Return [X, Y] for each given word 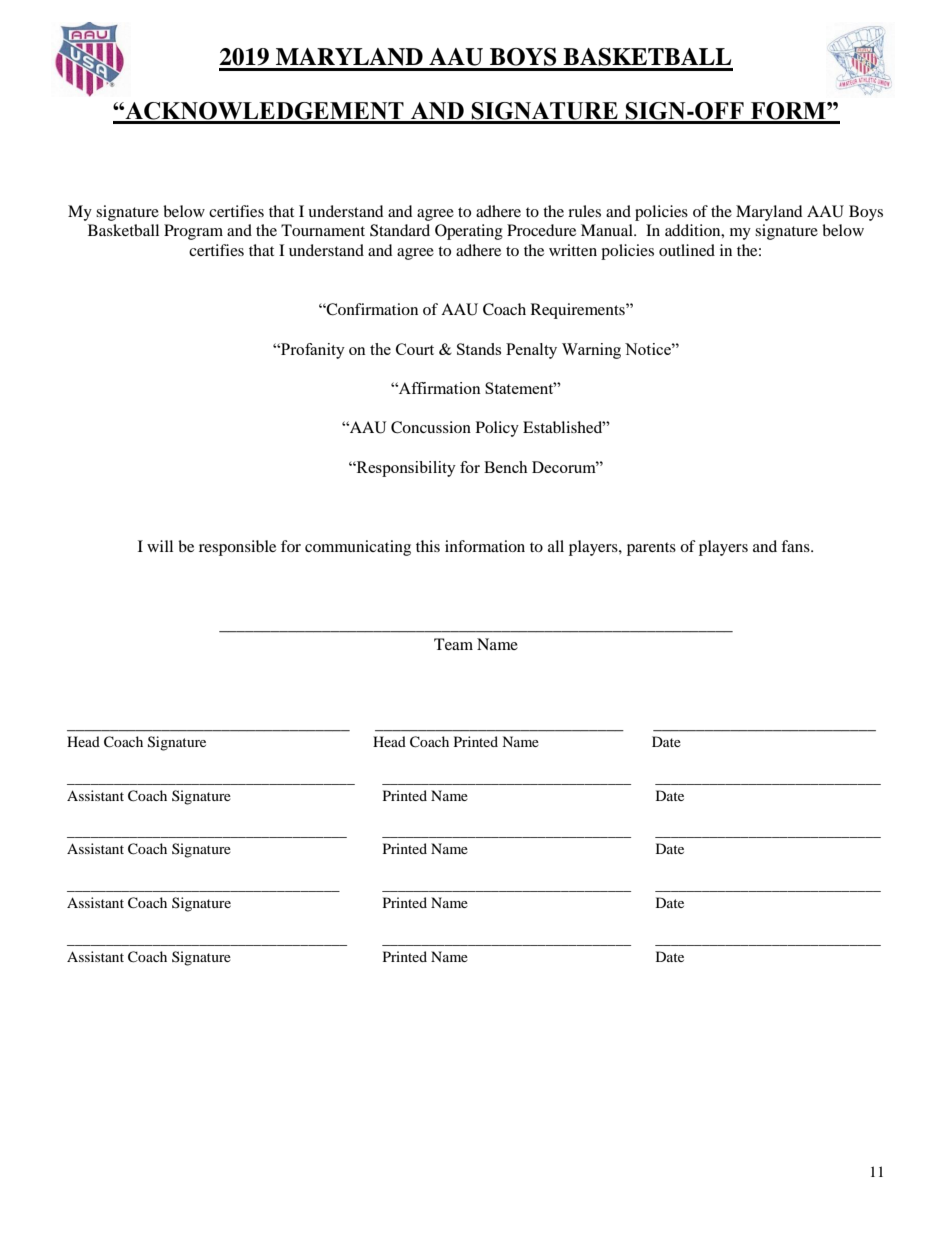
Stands [479, 349]
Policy [497, 429]
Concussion [431, 427]
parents [651, 549]
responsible [237, 548]
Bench [506, 467]
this [428, 546]
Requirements [579, 311]
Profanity [312, 351]
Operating [469, 232]
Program [193, 232]
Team [453, 644]
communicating [358, 548]
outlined [687, 250]
